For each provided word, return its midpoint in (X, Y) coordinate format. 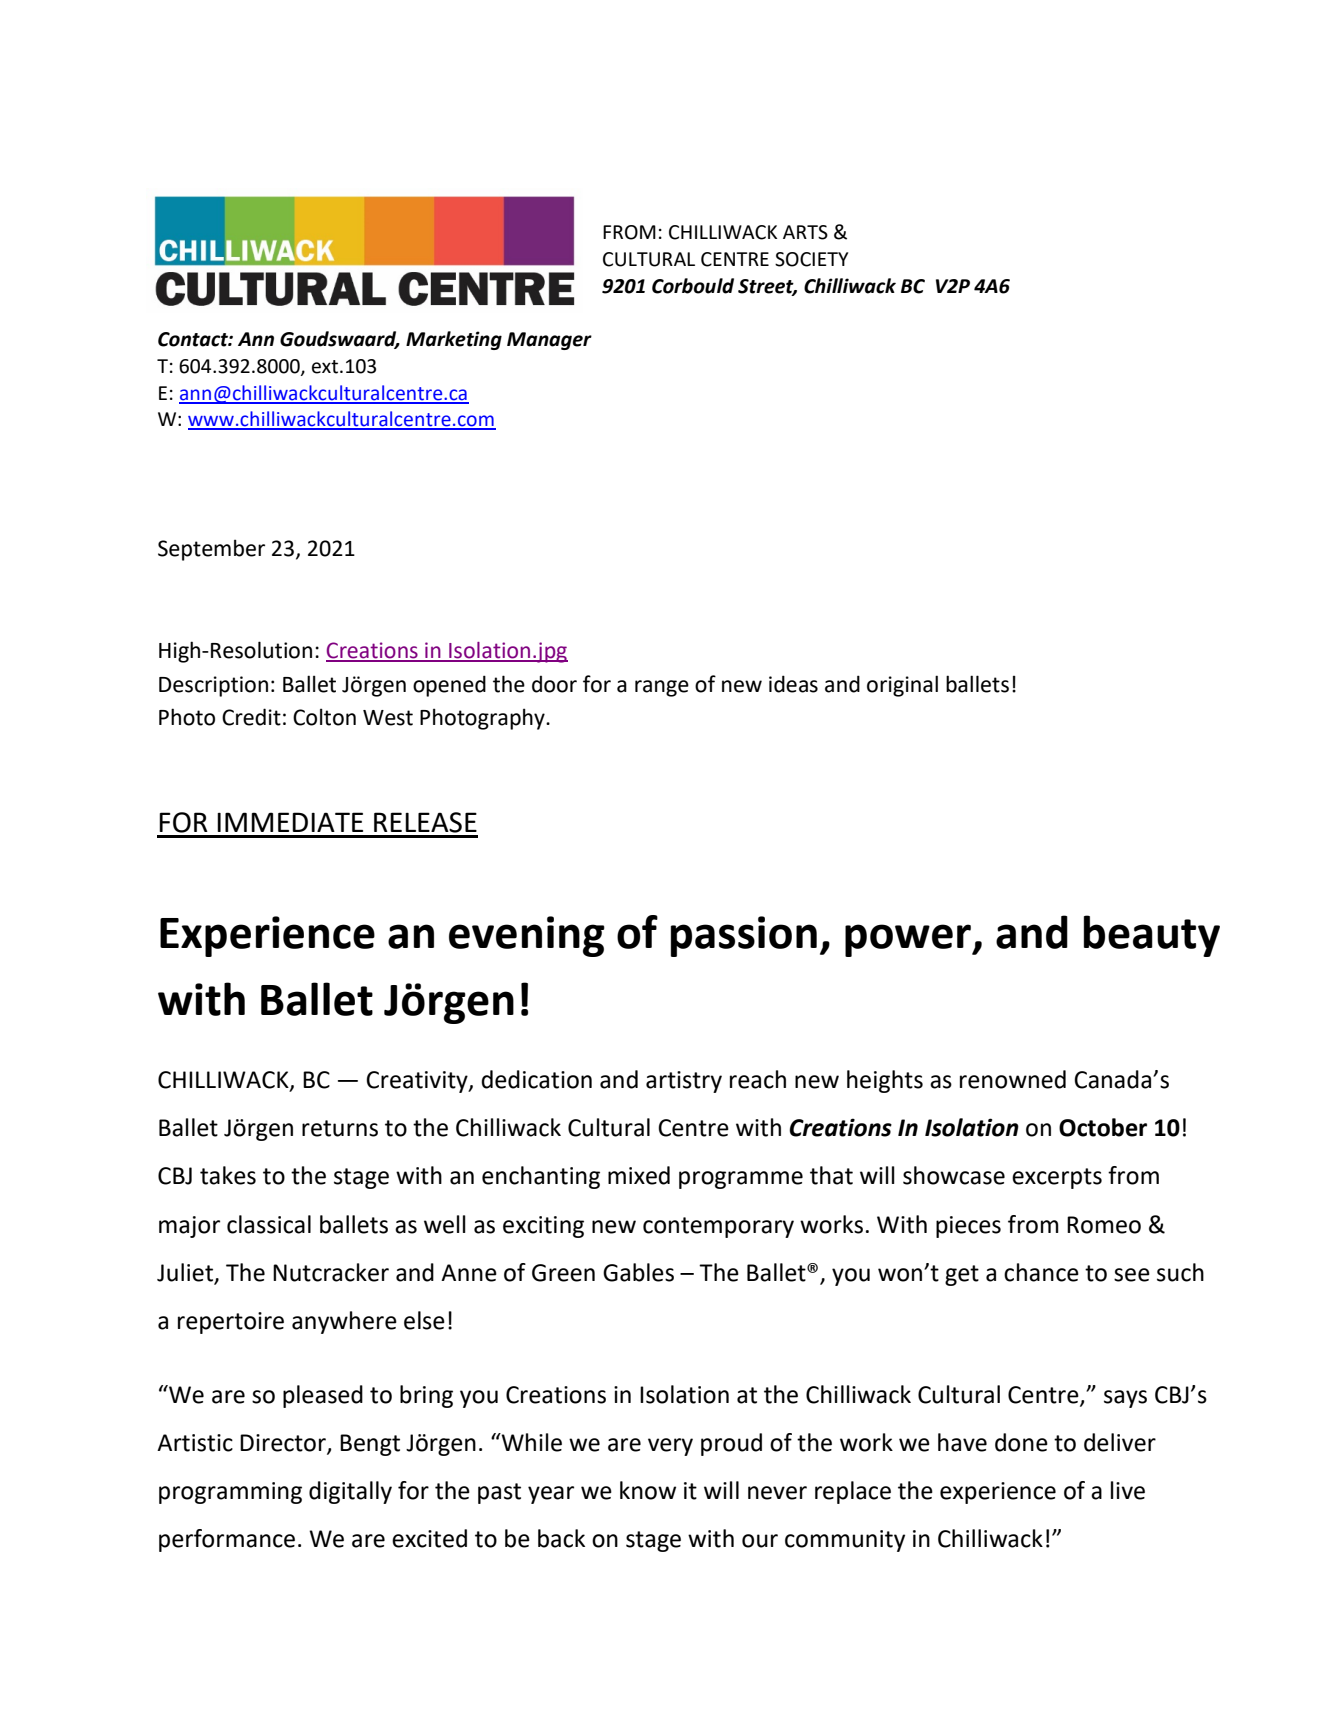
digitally (350, 1492)
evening (527, 936)
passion (744, 936)
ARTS (805, 232)
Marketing (454, 340)
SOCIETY (811, 259)
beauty (1152, 936)
